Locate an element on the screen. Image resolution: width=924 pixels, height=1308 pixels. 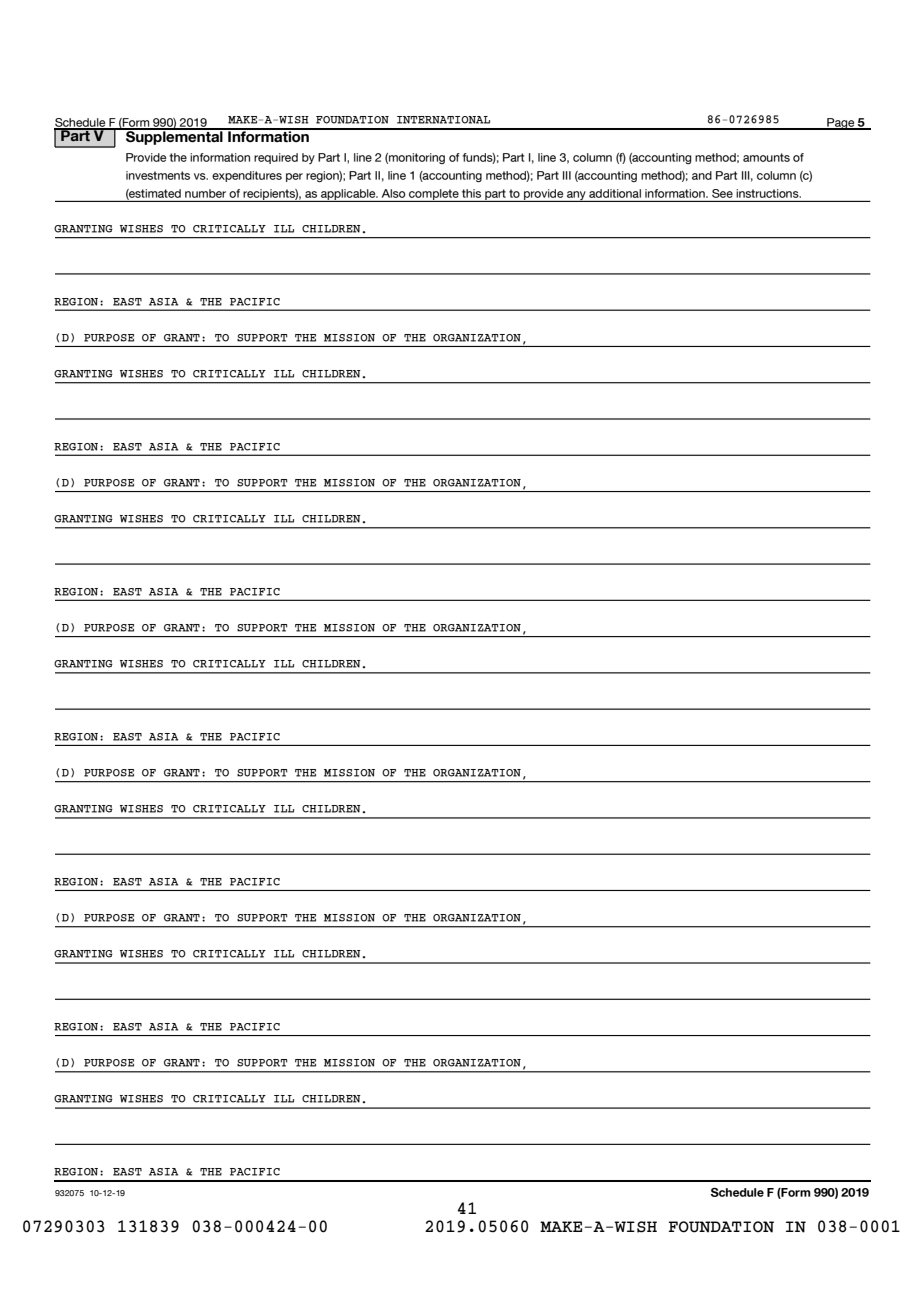
and is located at coordinates (702, 175).
